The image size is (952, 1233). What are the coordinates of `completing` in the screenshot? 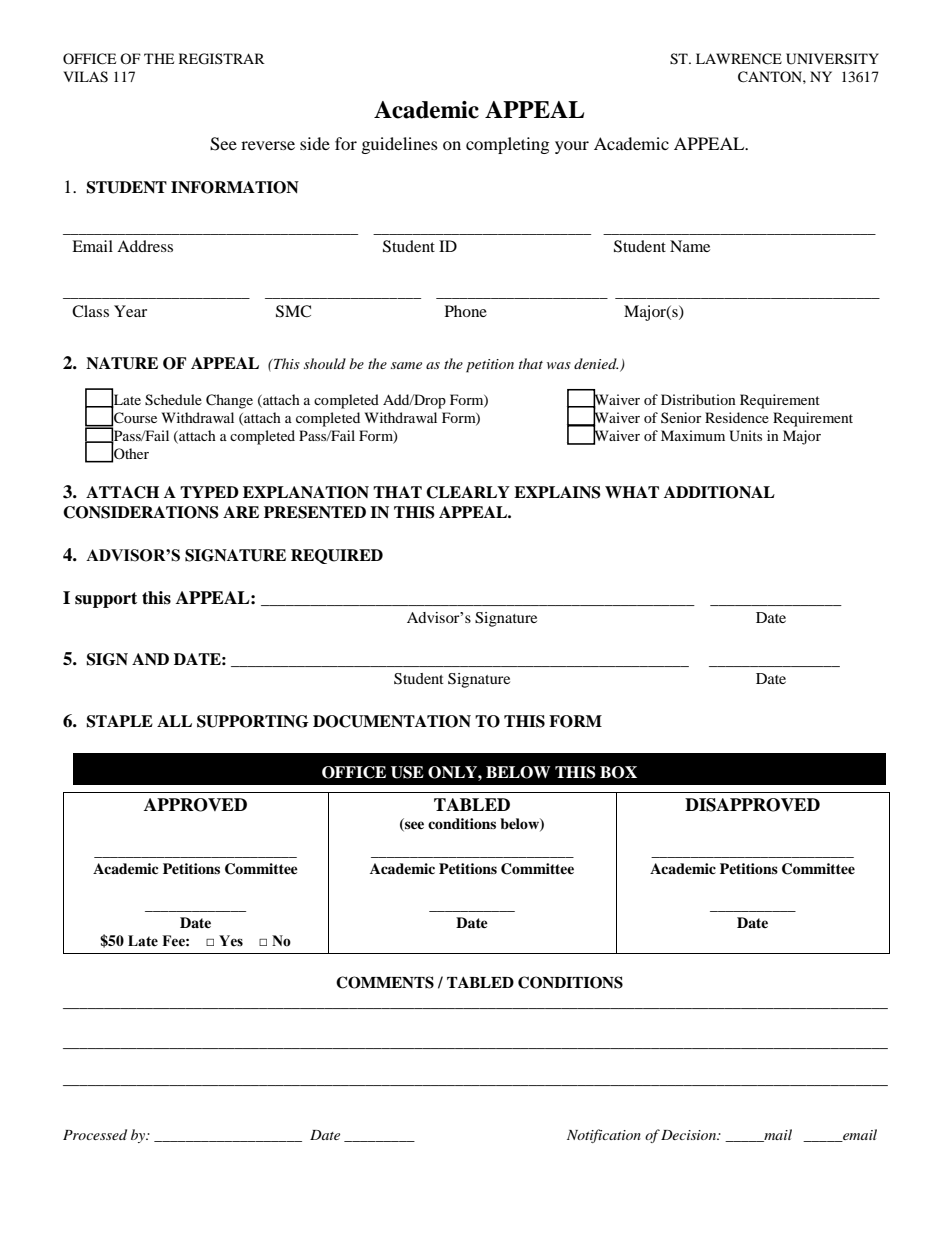 It's located at (507, 145).
